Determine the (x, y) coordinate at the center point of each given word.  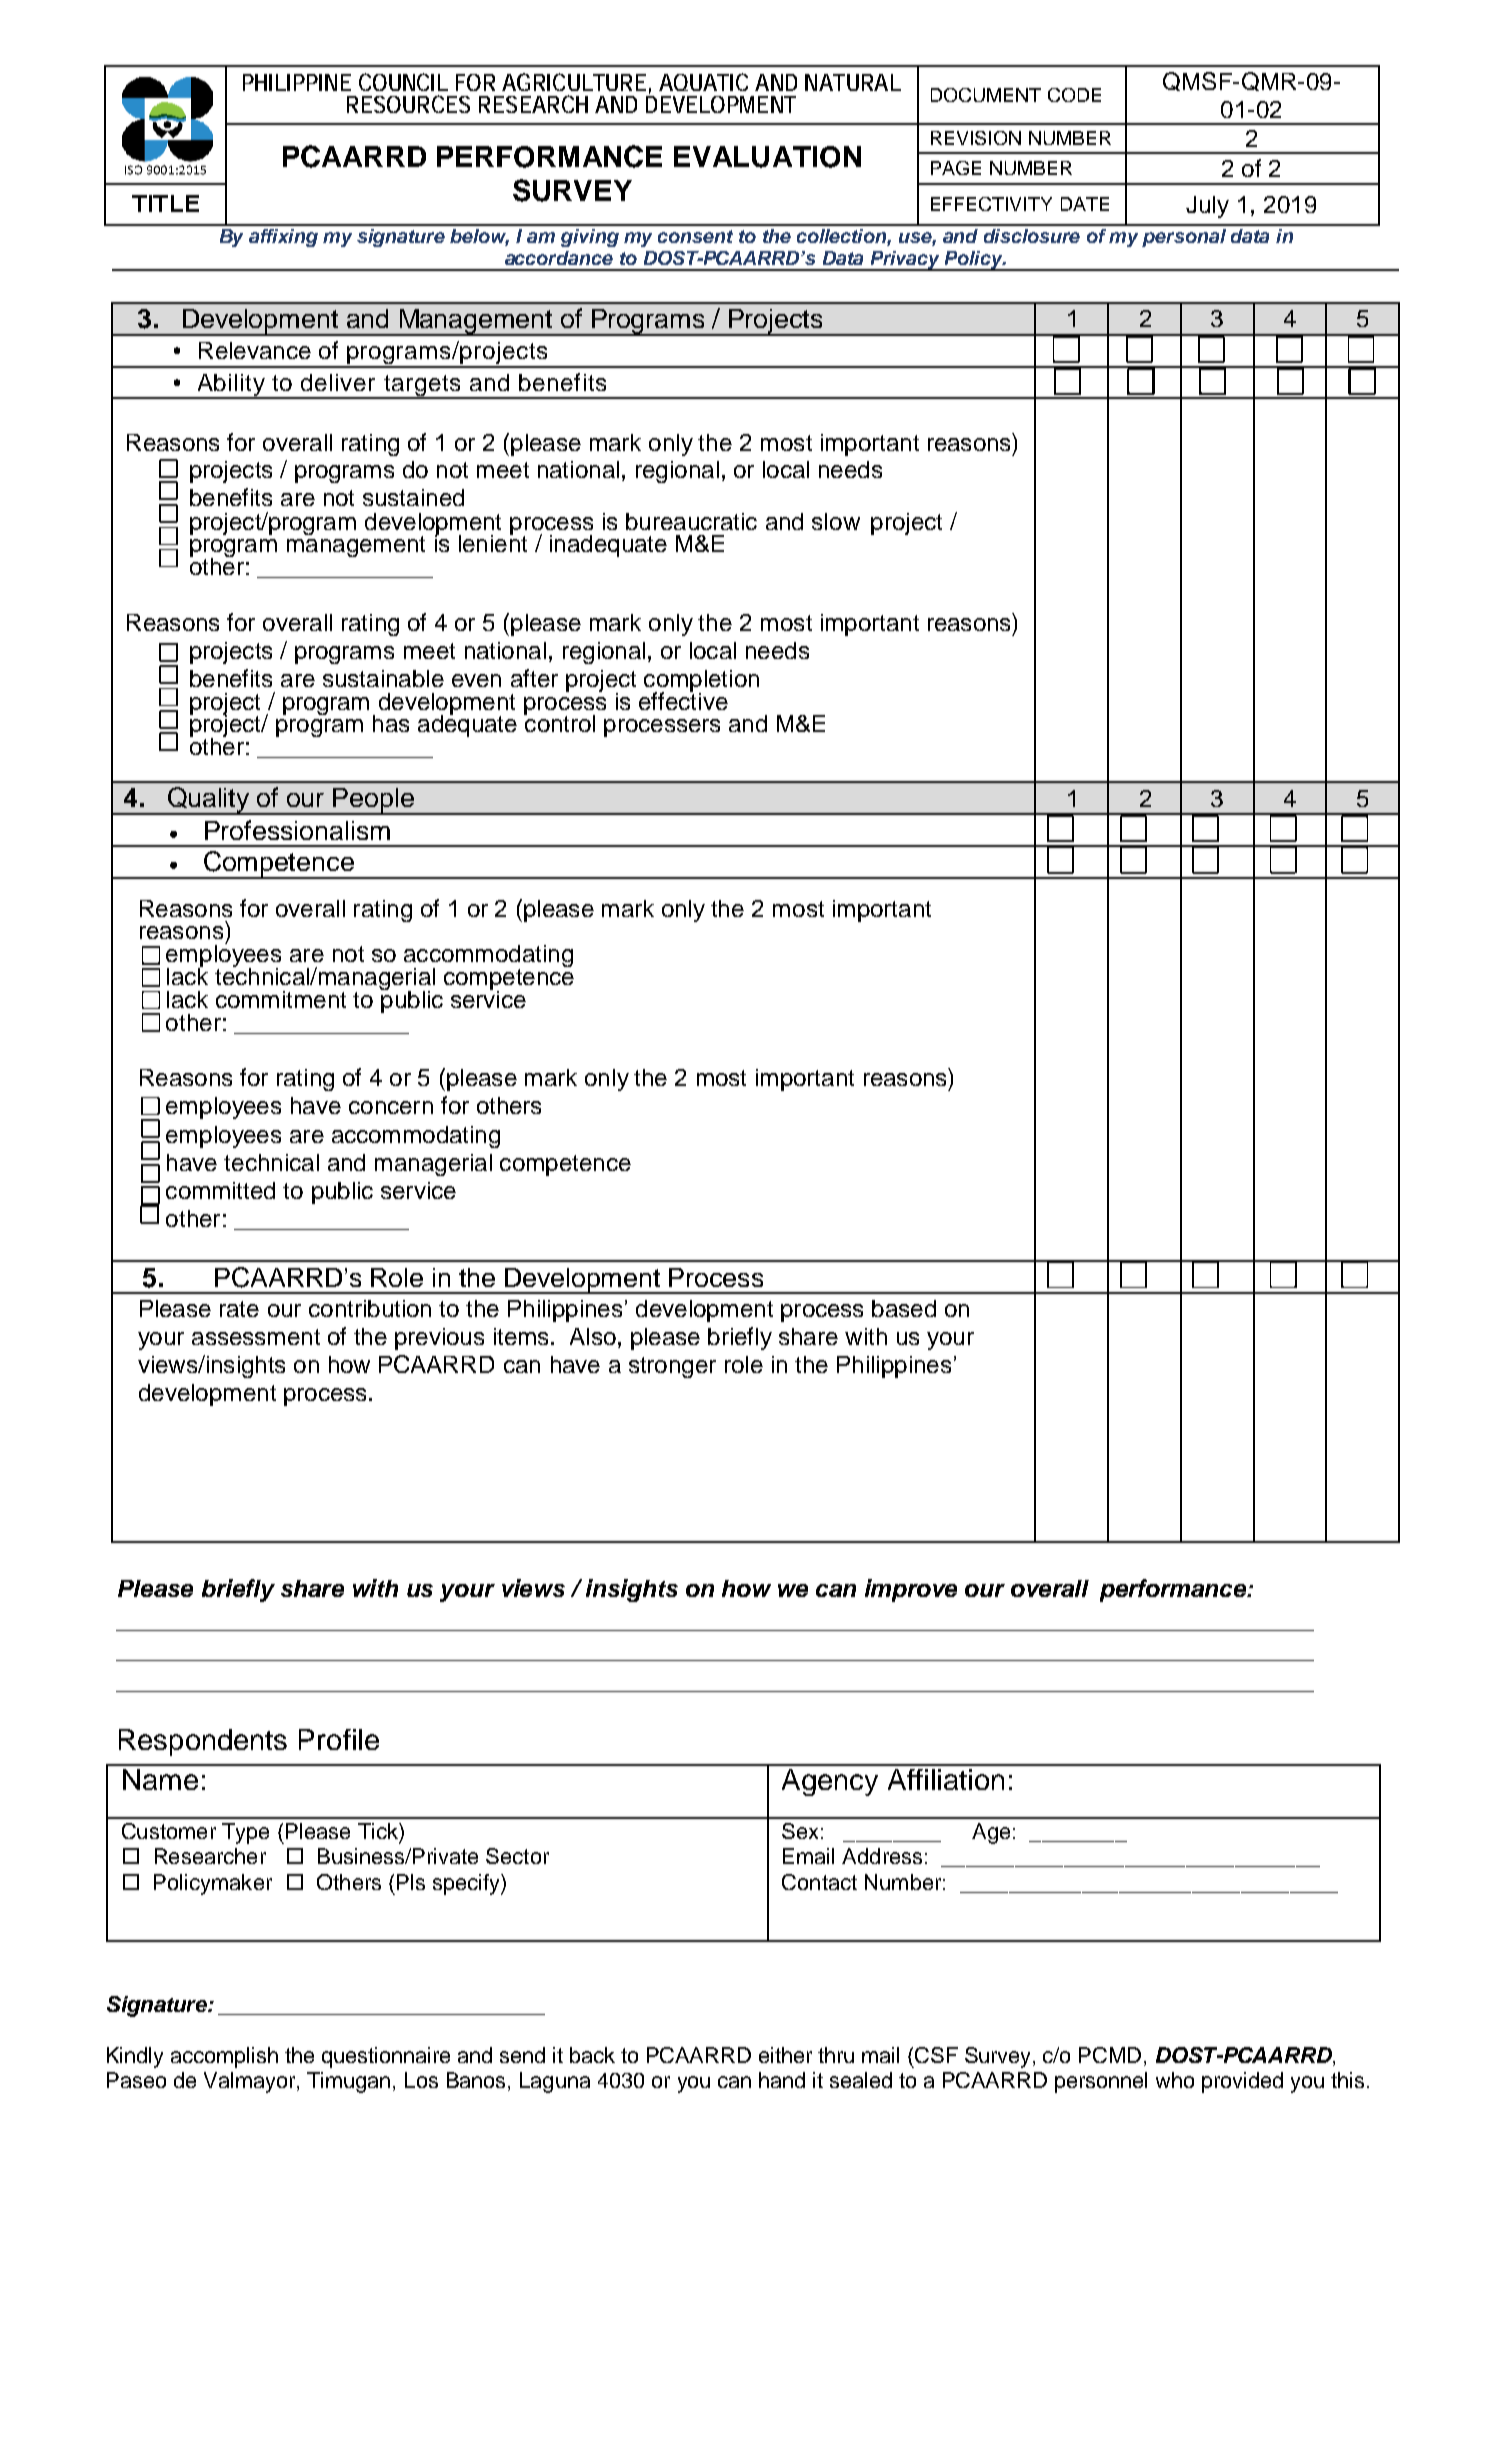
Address (882, 1856)
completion (701, 682)
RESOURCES (408, 104)
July (1207, 207)
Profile (339, 1739)
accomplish (224, 2057)
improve (911, 1590)
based (904, 1308)
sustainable (383, 678)
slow (836, 521)
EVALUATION (767, 157)
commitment (281, 999)
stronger (672, 1367)
